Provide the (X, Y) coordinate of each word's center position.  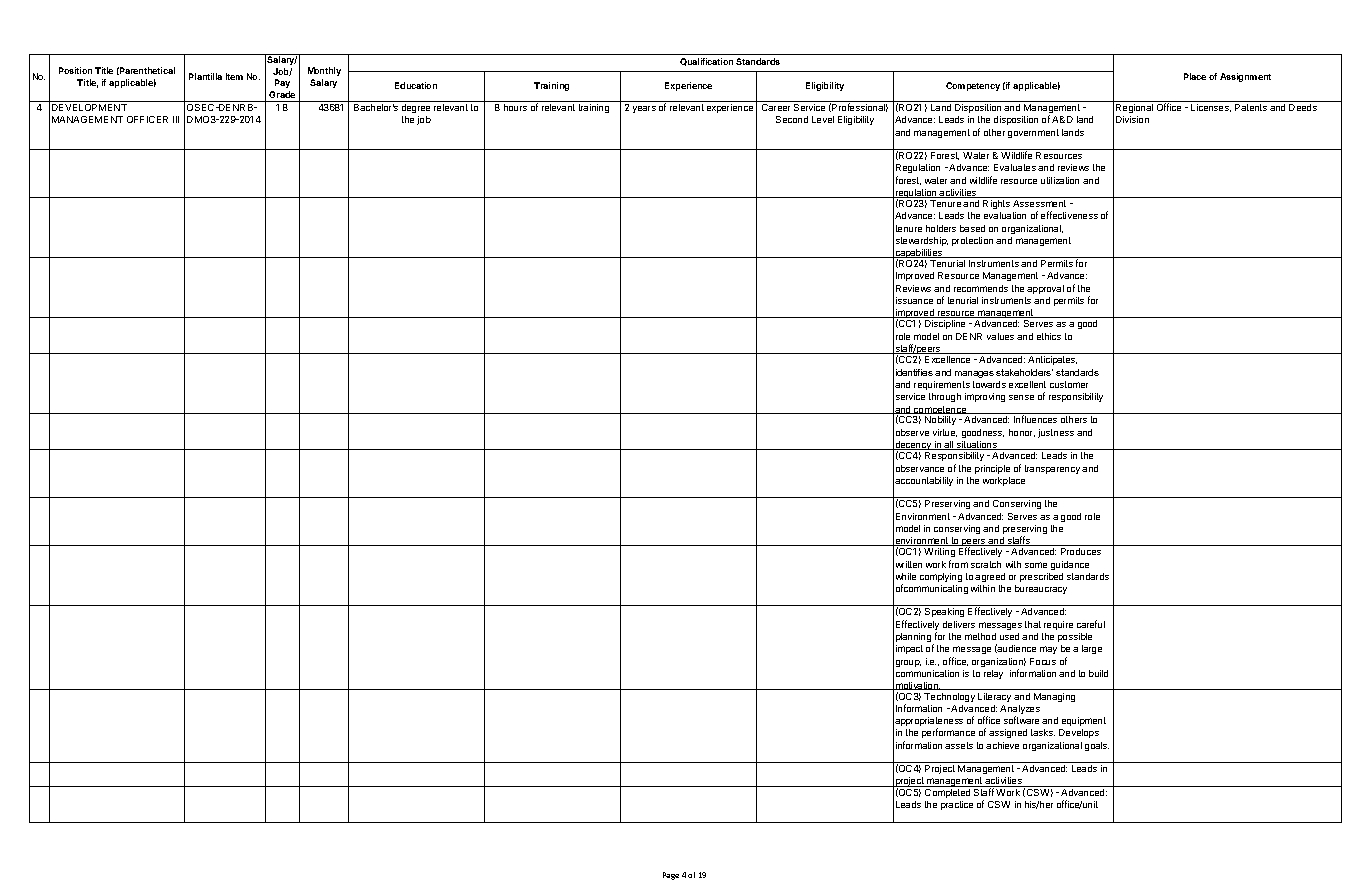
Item (234, 76)
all (948, 445)
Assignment (1245, 77)
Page (671, 876)
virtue (945, 433)
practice (957, 805)
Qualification (706, 62)
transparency (1052, 469)
